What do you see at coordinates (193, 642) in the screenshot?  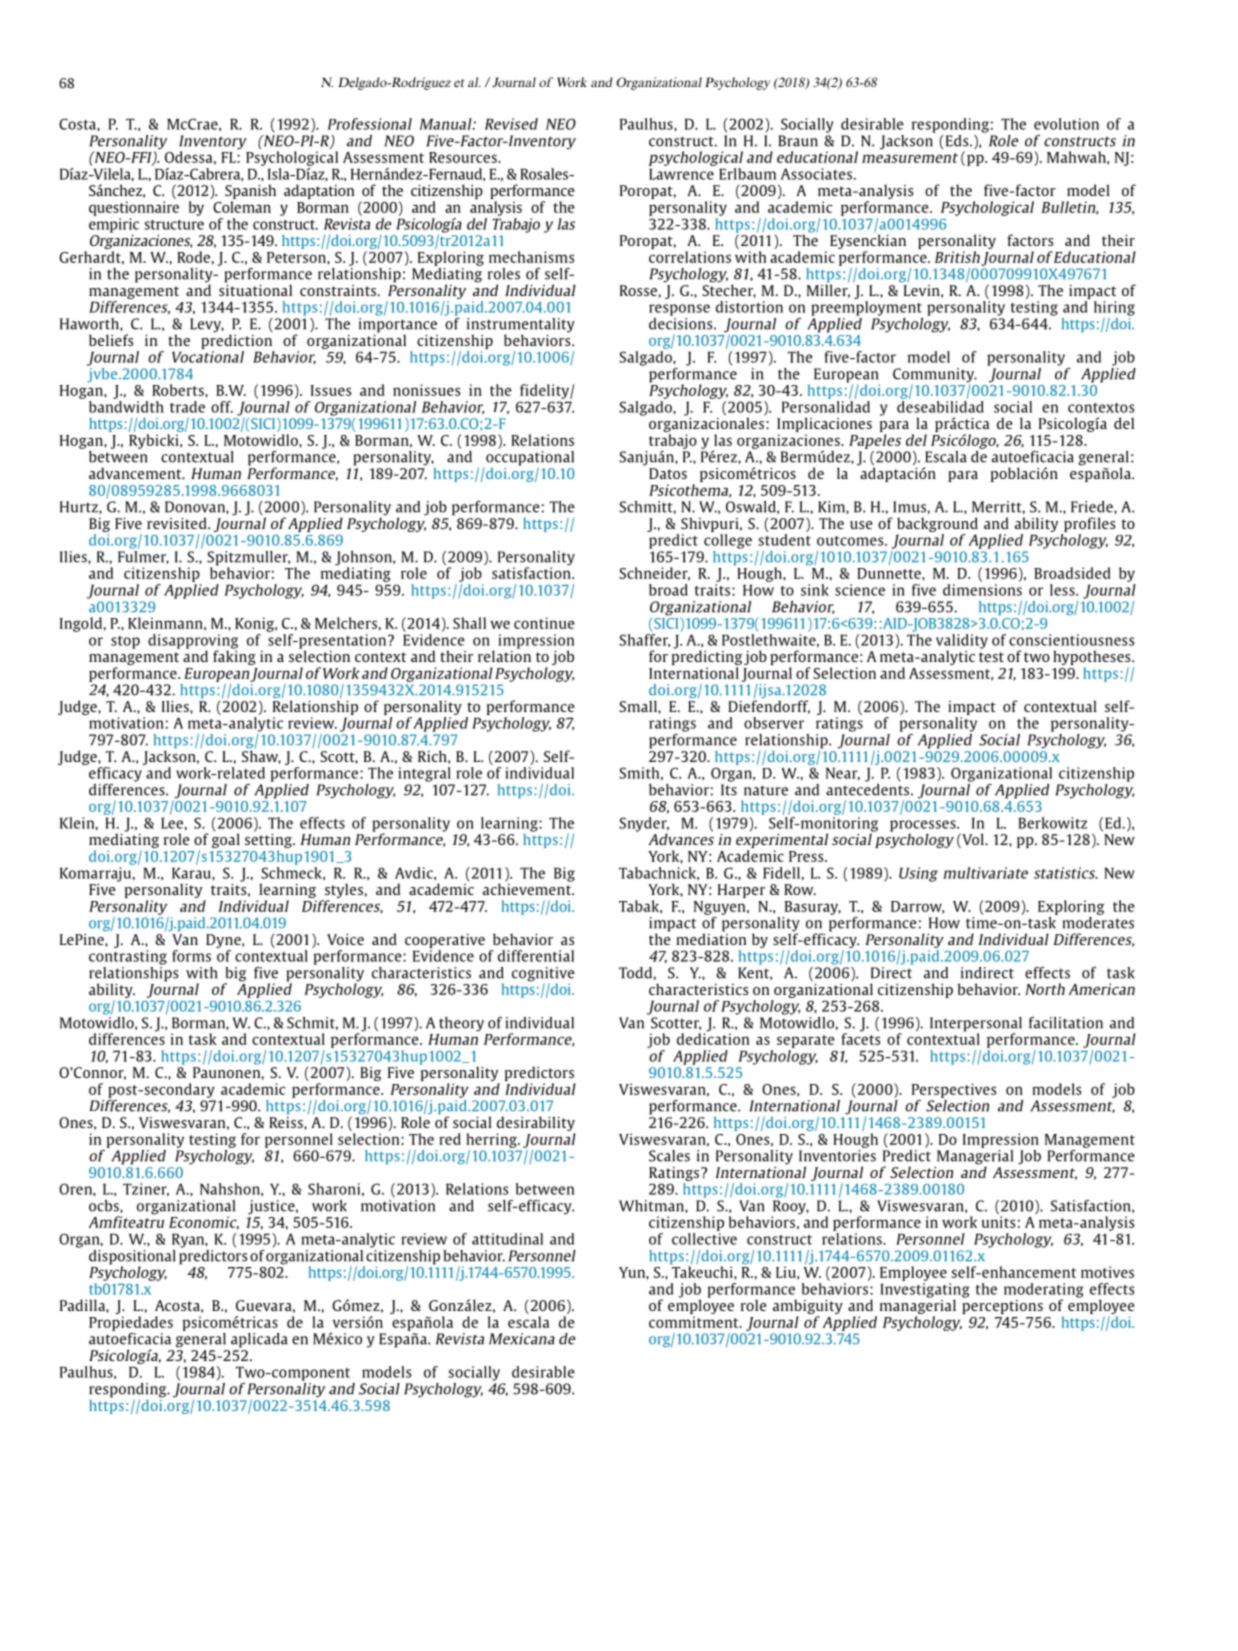 I see `disapproving` at bounding box center [193, 642].
